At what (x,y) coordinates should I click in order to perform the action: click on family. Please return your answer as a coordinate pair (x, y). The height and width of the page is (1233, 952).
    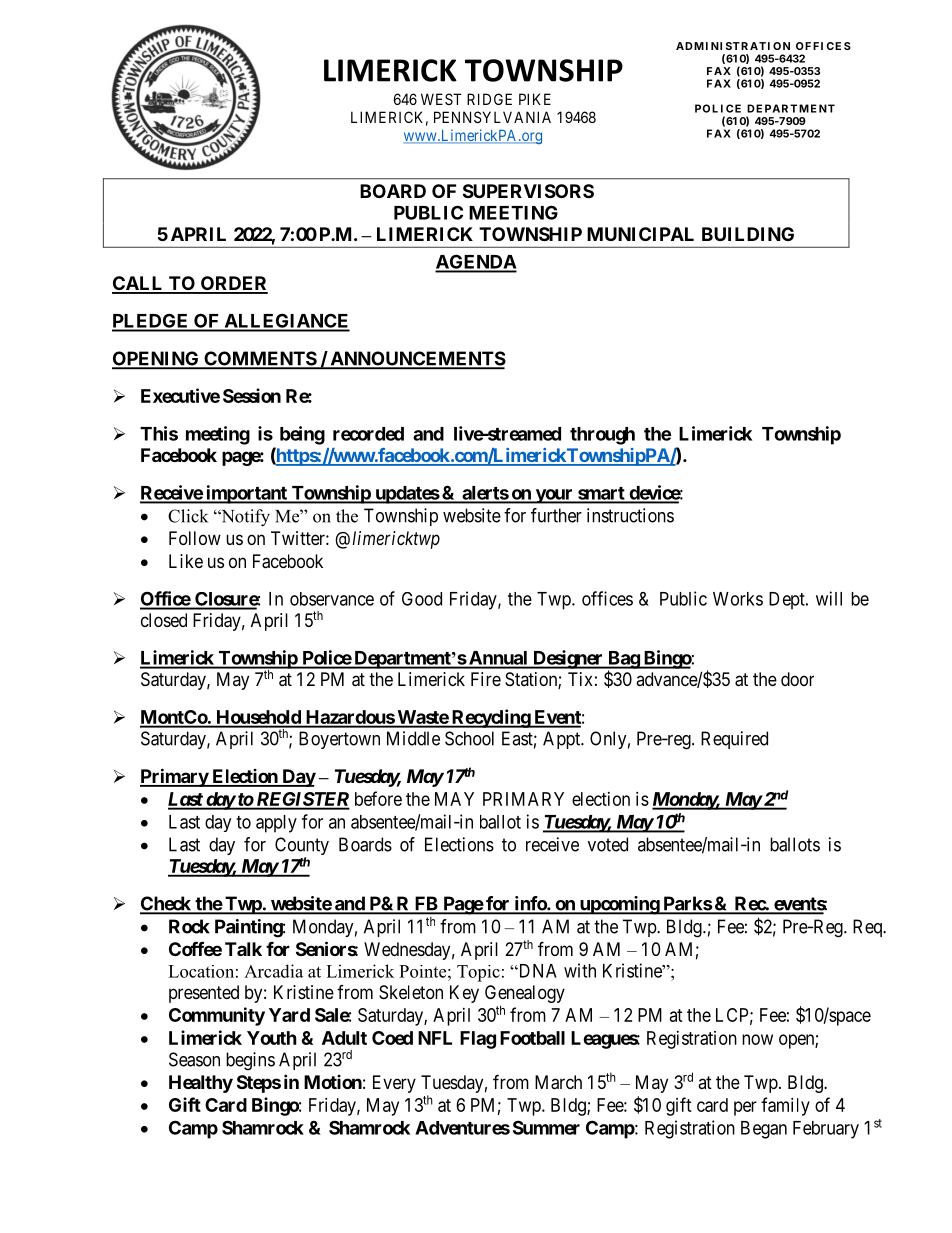
    Looking at the image, I should click on (785, 1106).
